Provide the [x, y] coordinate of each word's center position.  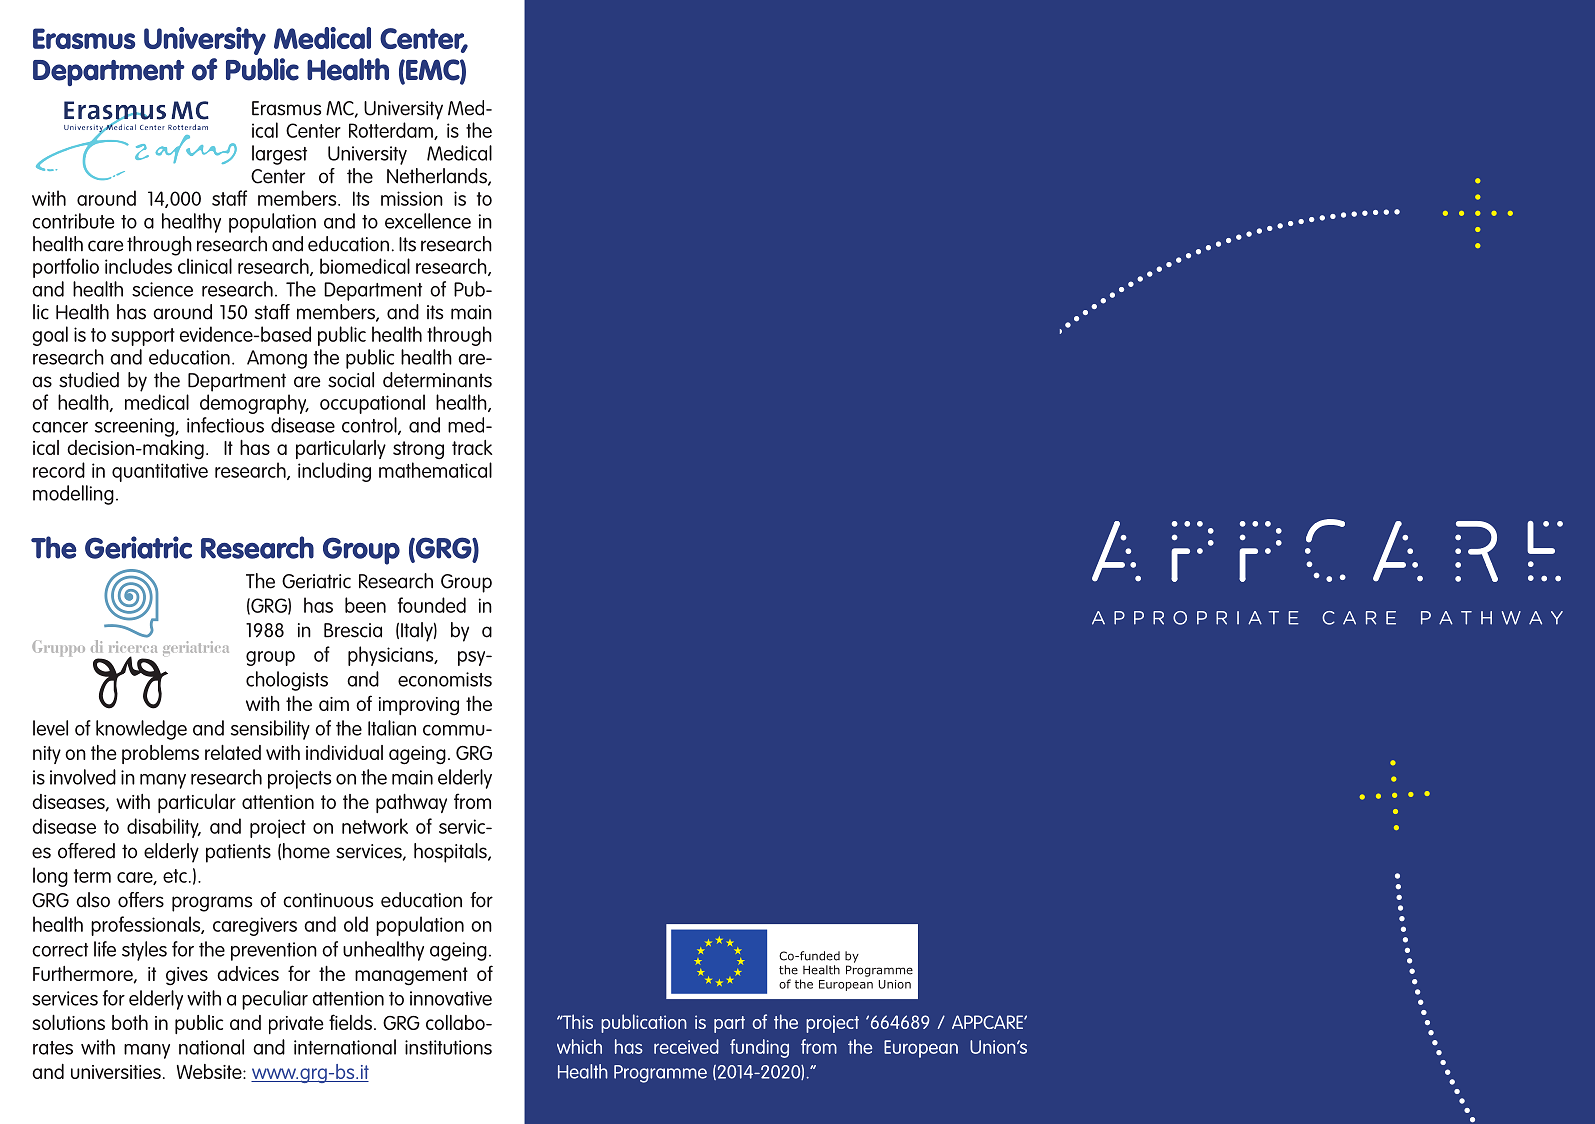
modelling [73, 495]
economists [445, 679]
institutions [448, 1047]
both [130, 1022]
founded [432, 605]
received [686, 1046]
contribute [73, 221]
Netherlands [438, 177]
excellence [428, 221]
